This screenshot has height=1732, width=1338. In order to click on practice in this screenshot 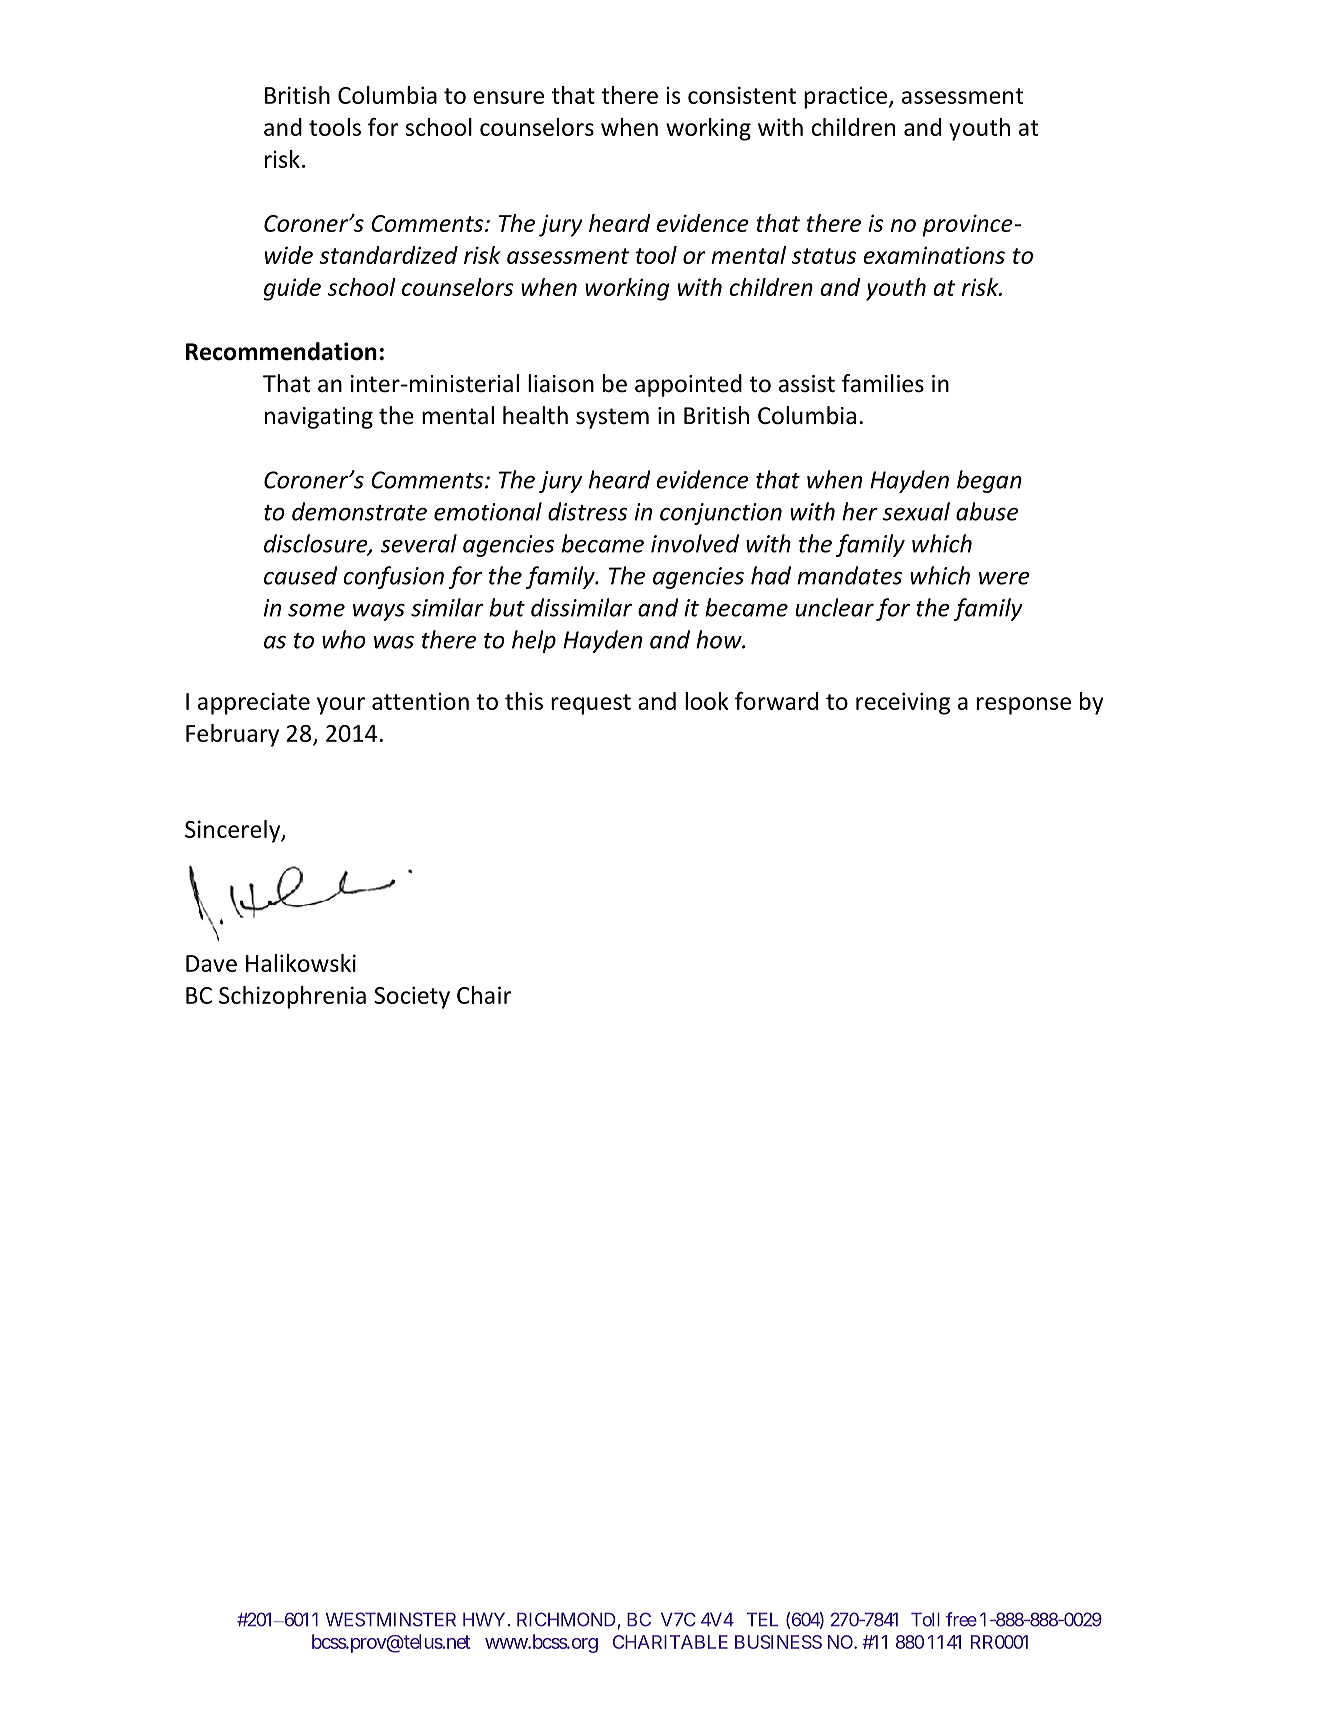, I will do `click(845, 98)`.
